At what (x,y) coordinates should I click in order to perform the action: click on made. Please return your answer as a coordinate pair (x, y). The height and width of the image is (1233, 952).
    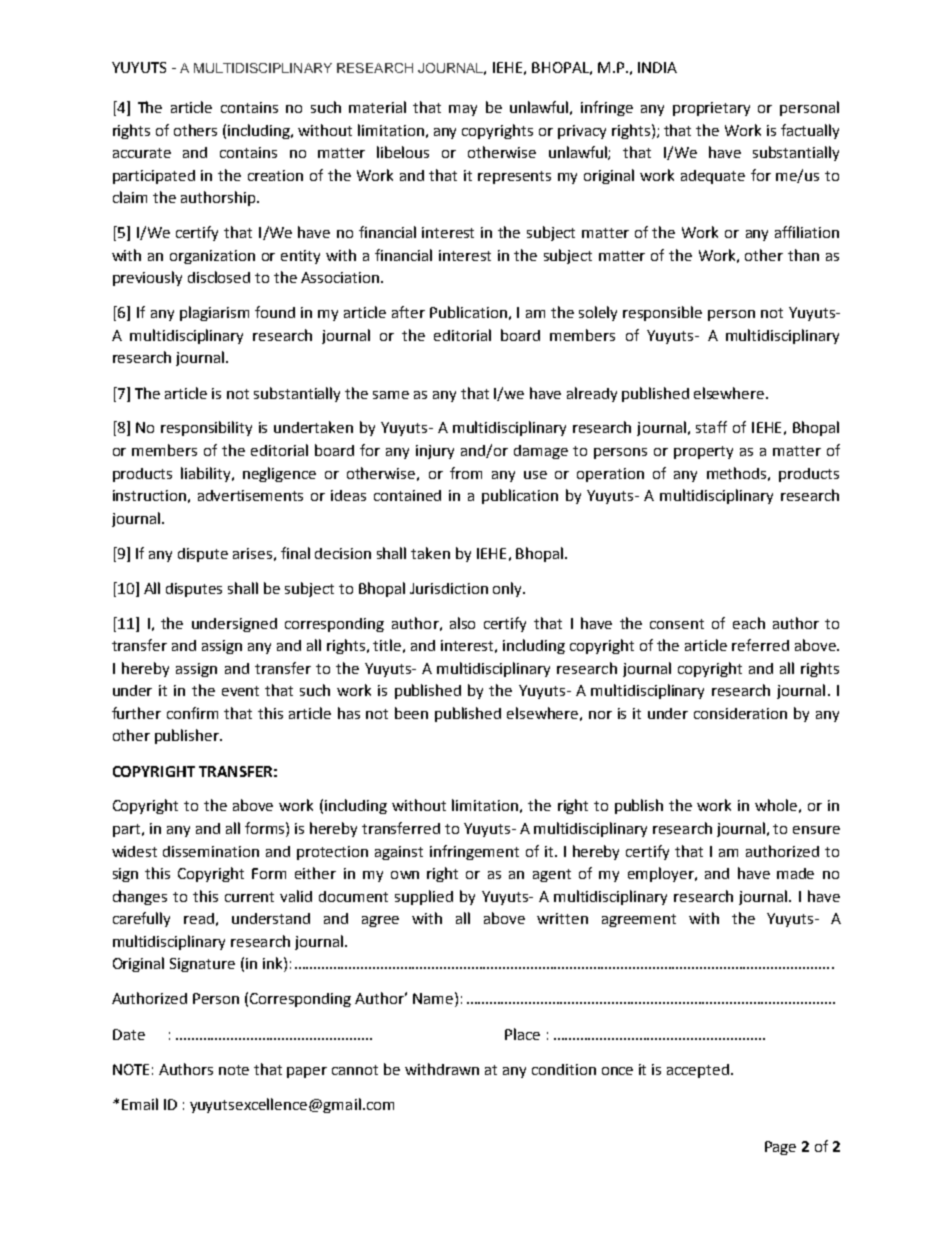
    Looking at the image, I should click on (795, 873).
